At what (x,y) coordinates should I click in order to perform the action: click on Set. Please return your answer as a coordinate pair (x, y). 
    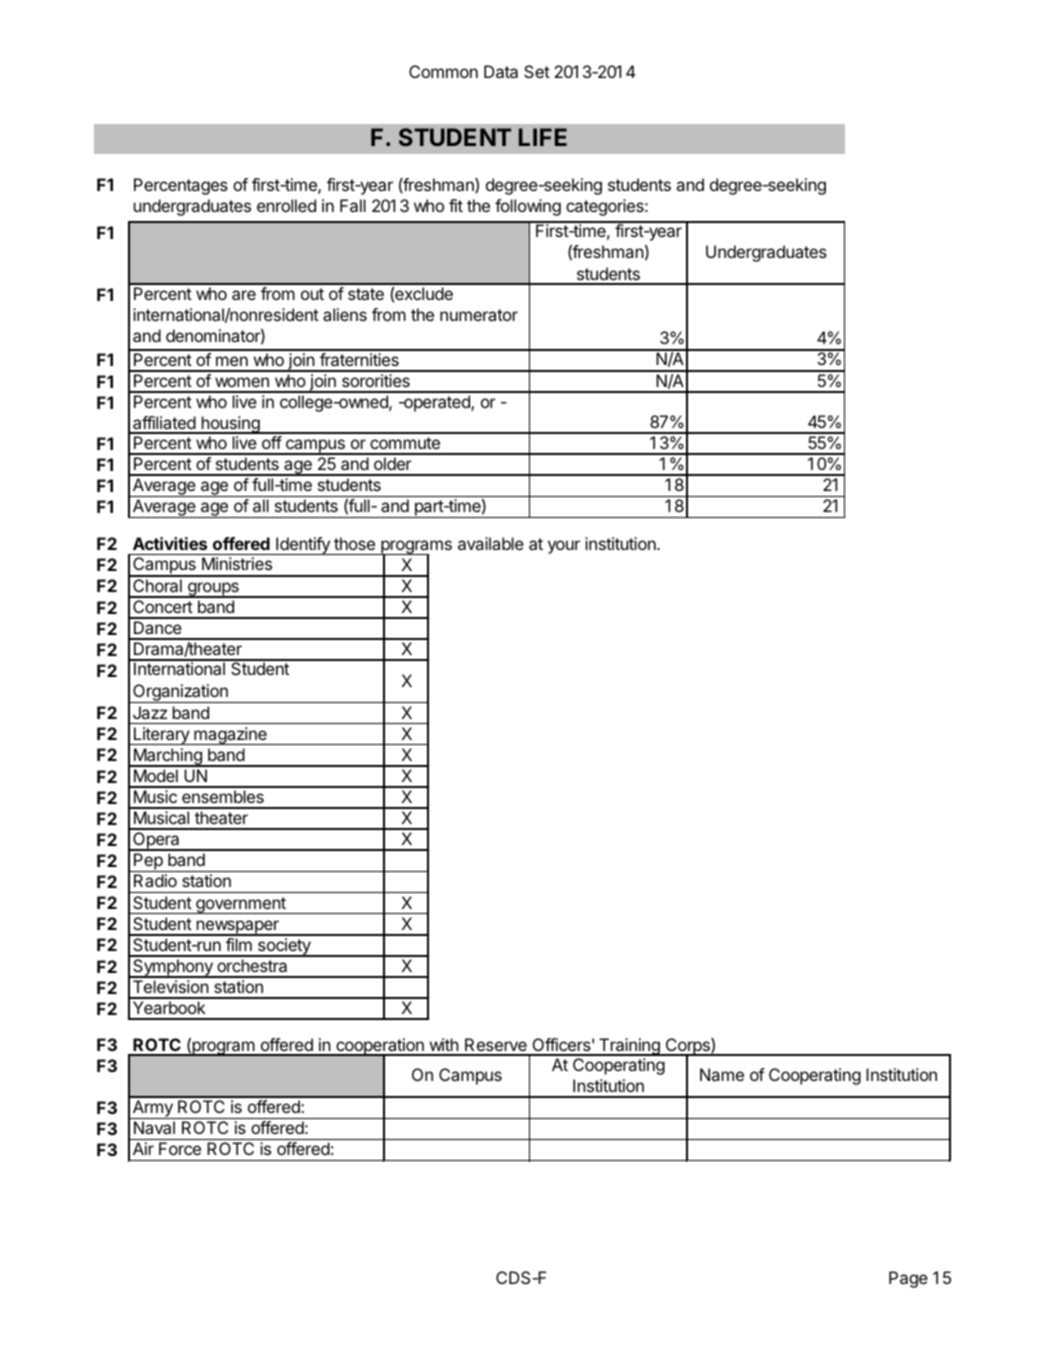
    Looking at the image, I should click on (537, 71).
